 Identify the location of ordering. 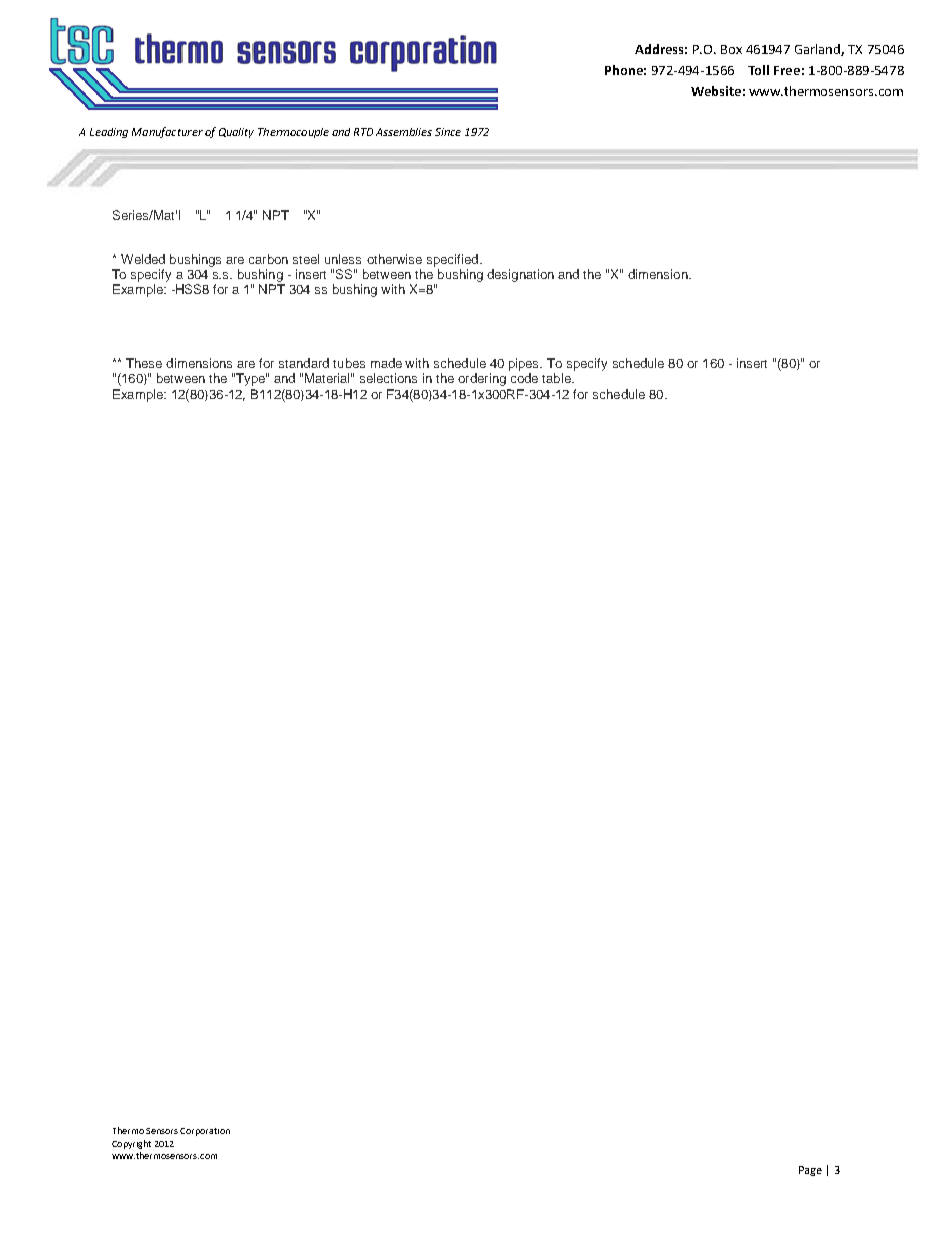
(482, 379).
